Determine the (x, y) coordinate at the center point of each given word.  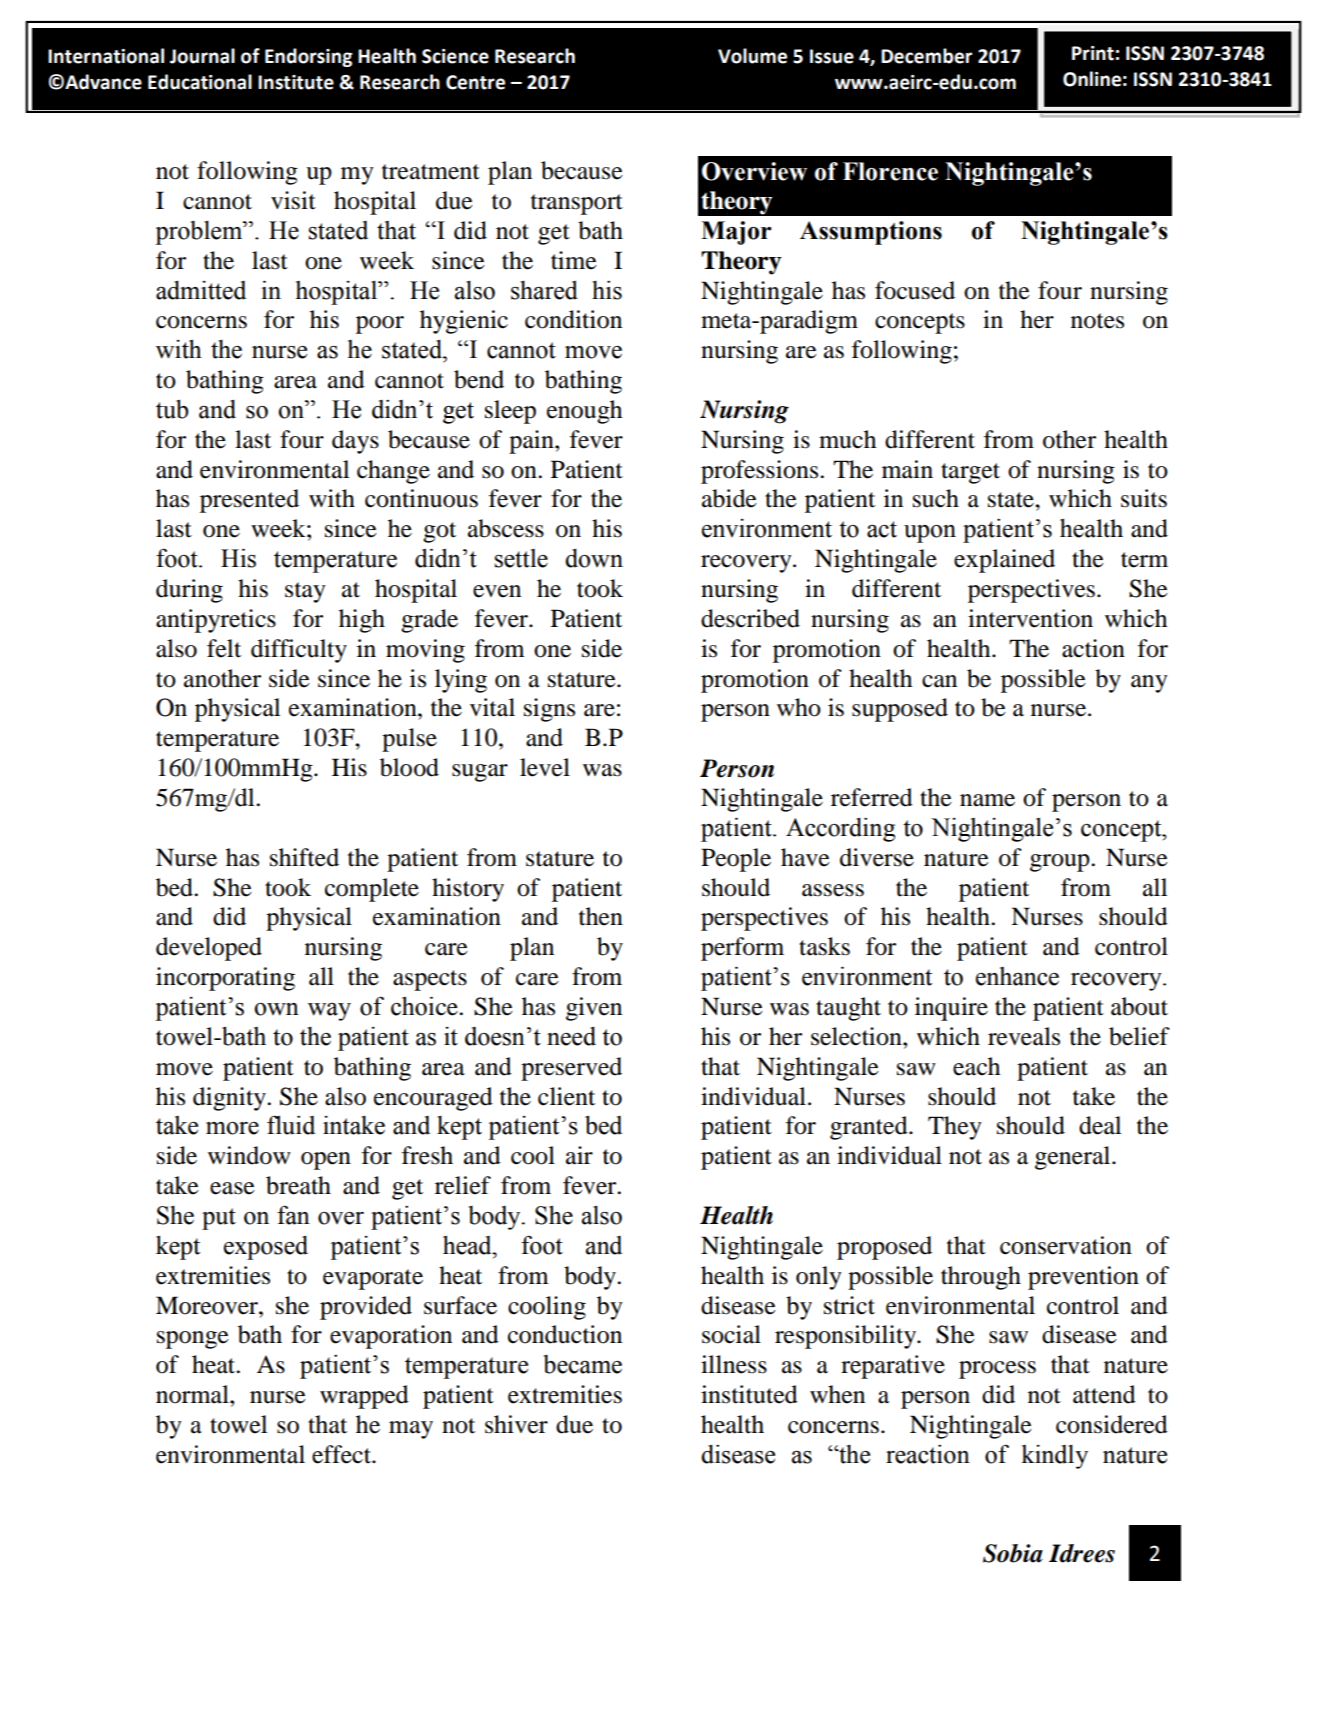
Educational (200, 82)
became (582, 1364)
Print (1093, 53)
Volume (752, 56)
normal (193, 1394)
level (545, 767)
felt (224, 648)
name (987, 800)
